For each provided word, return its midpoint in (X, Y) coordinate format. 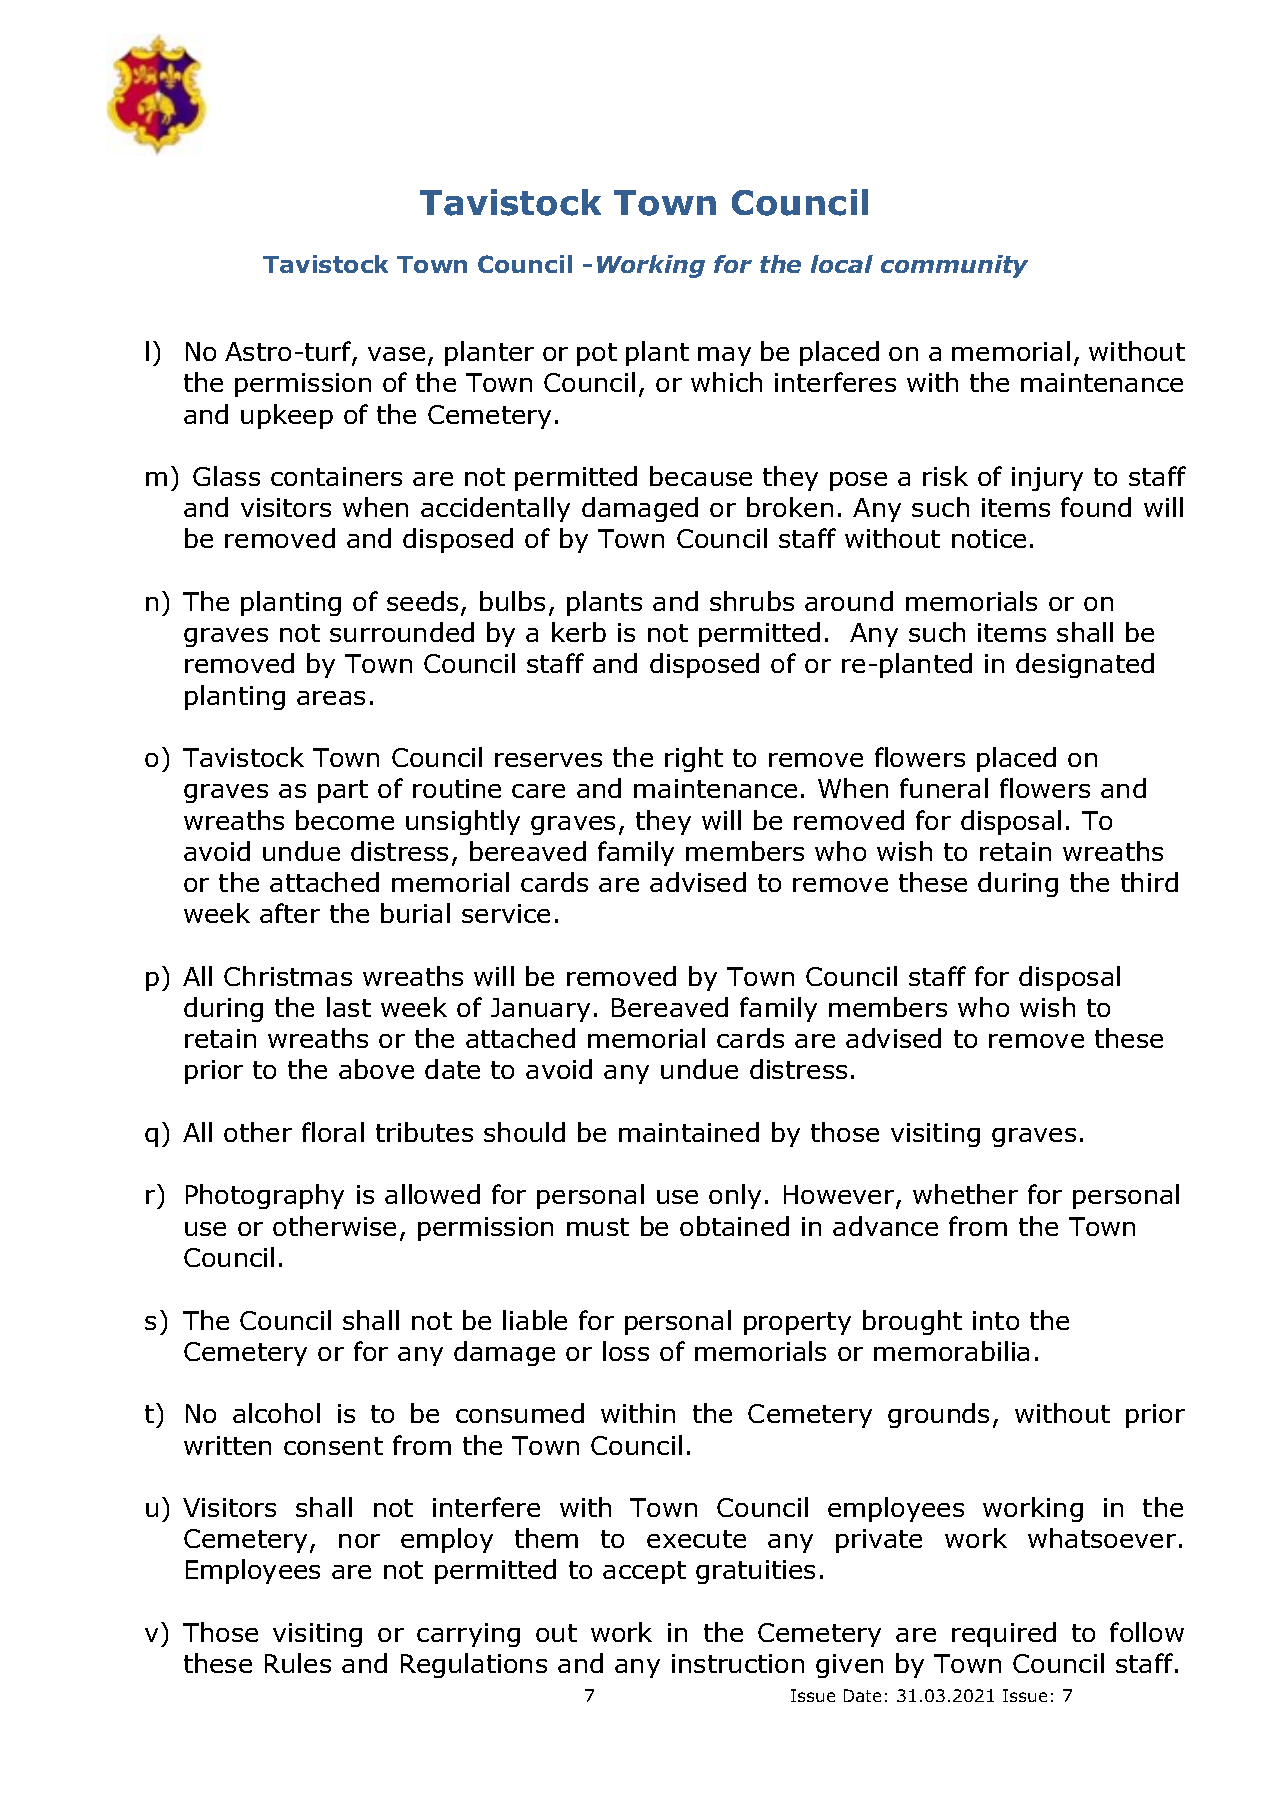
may (724, 356)
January (540, 1010)
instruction (738, 1663)
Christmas (288, 976)
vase (396, 354)
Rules (298, 1663)
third (1149, 882)
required (1004, 1634)
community (954, 266)
